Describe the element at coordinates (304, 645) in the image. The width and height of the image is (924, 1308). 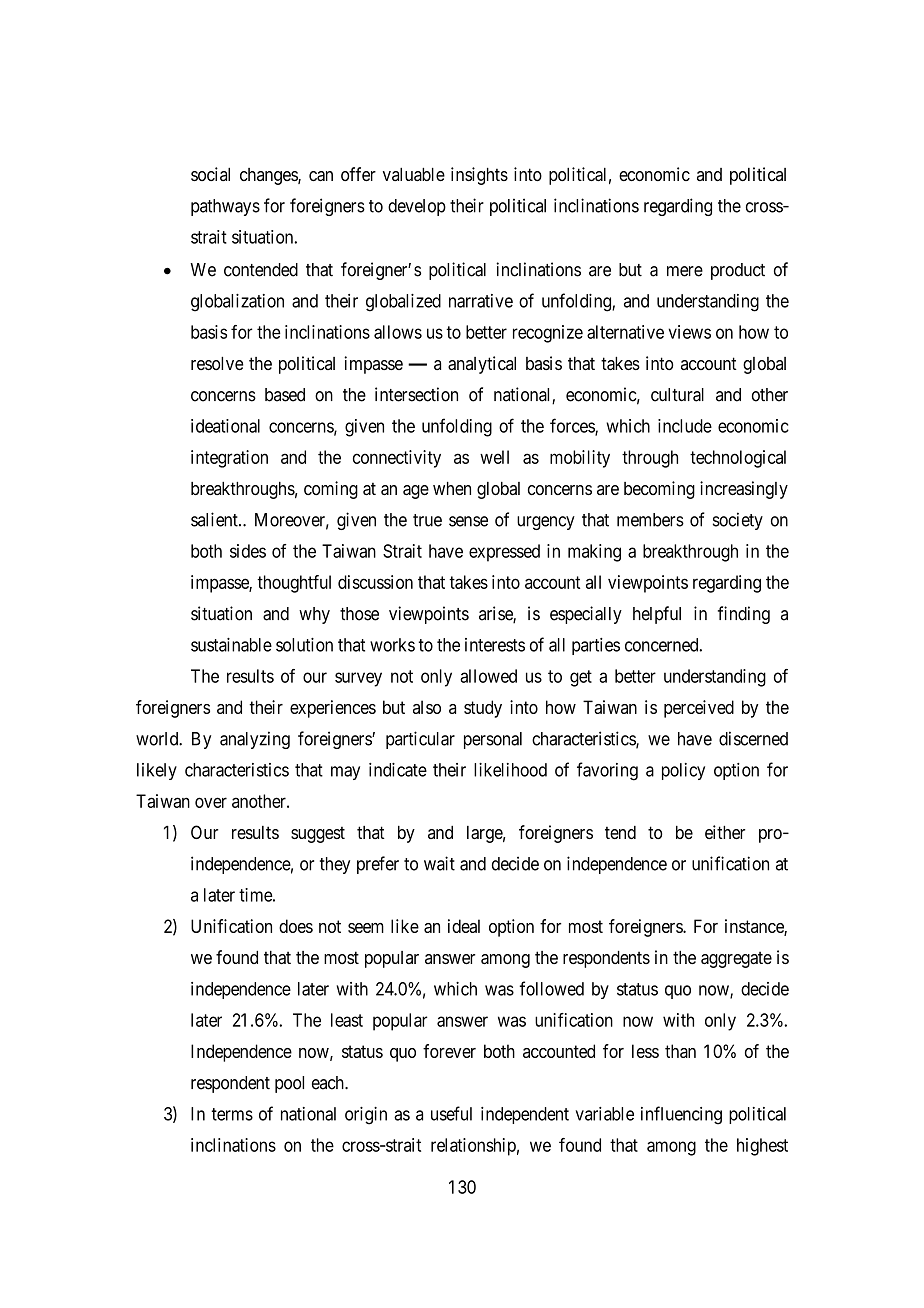
I see `solution` at that location.
